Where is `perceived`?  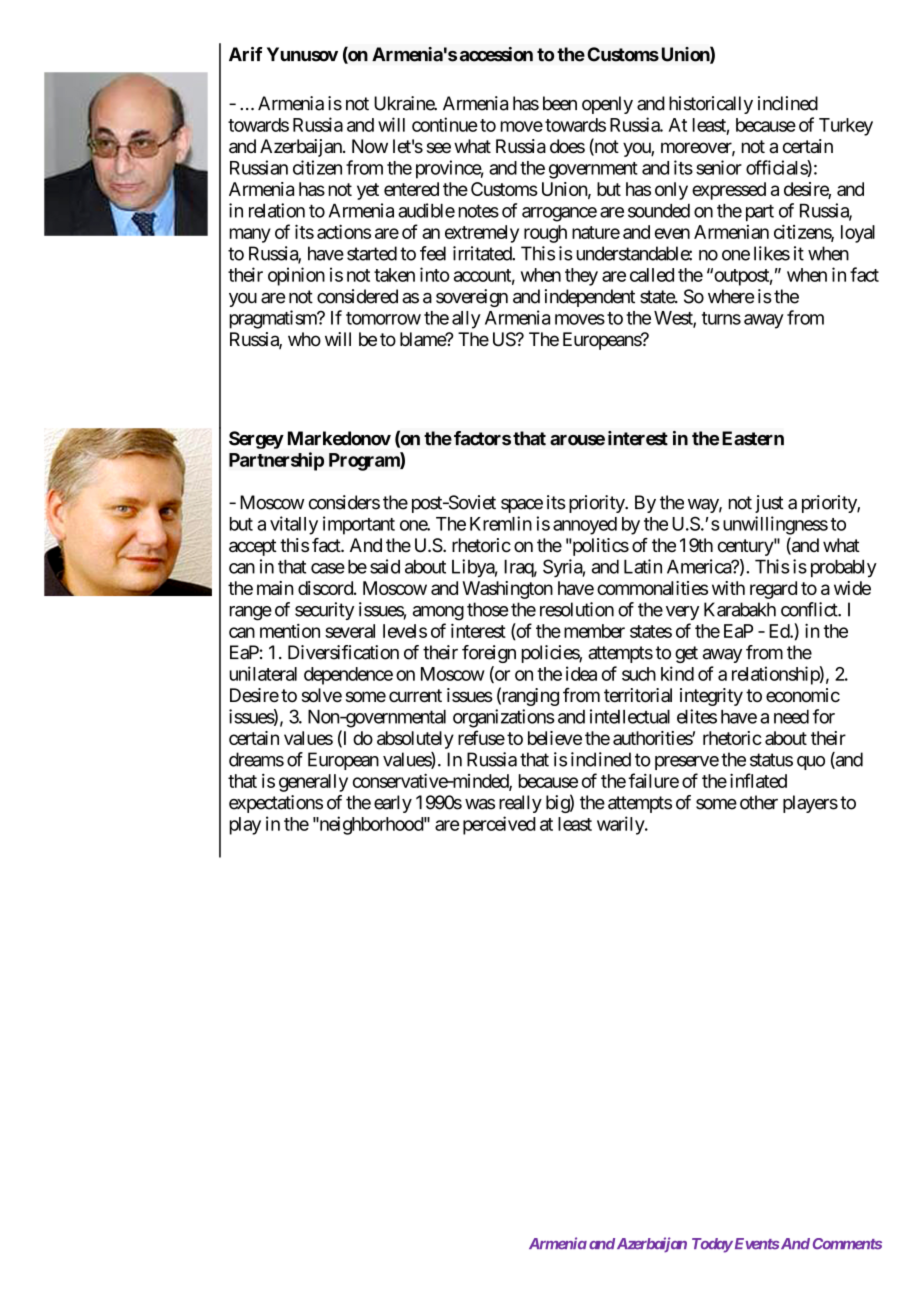
perceived is located at coordinates (499, 825).
